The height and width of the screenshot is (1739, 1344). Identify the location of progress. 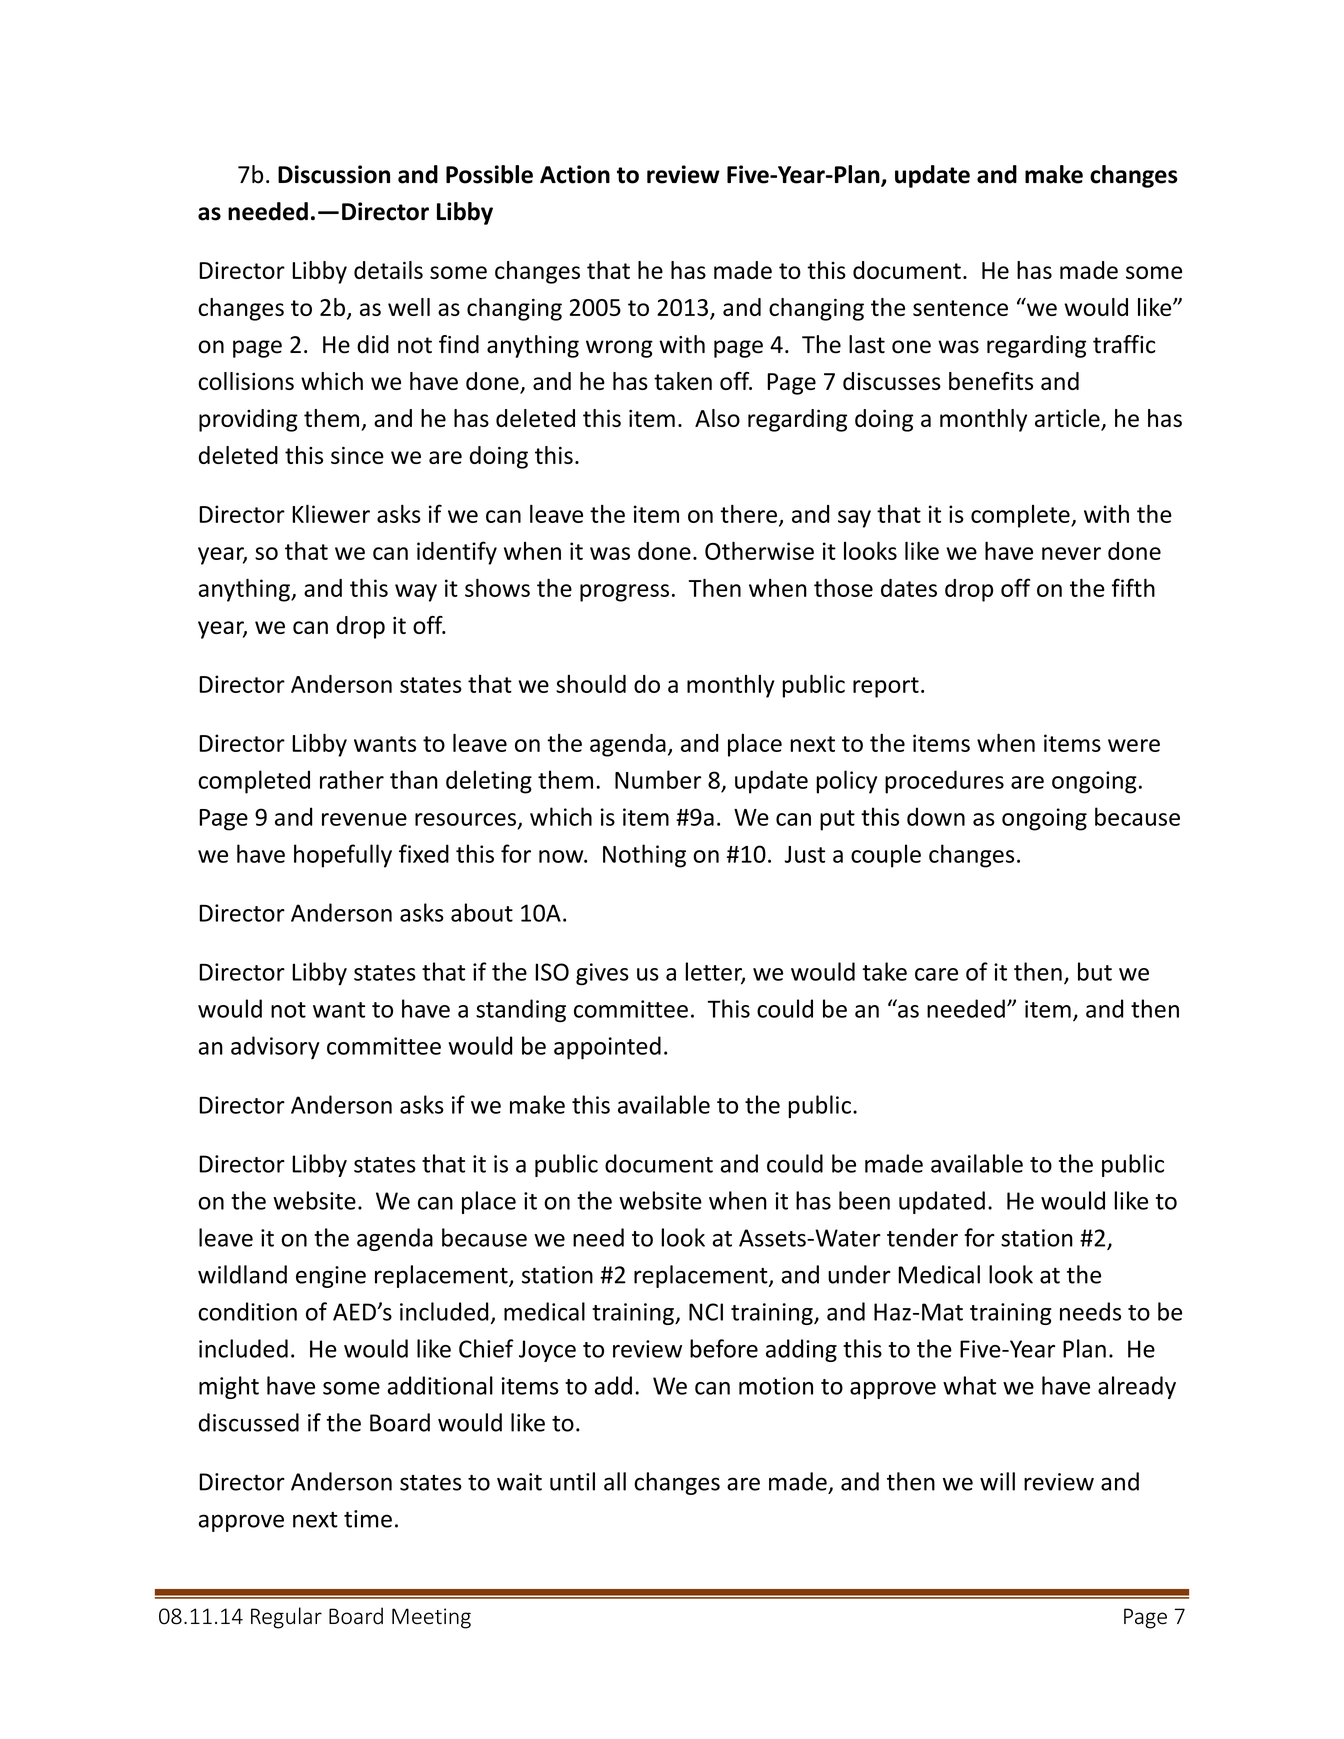
(624, 593).
